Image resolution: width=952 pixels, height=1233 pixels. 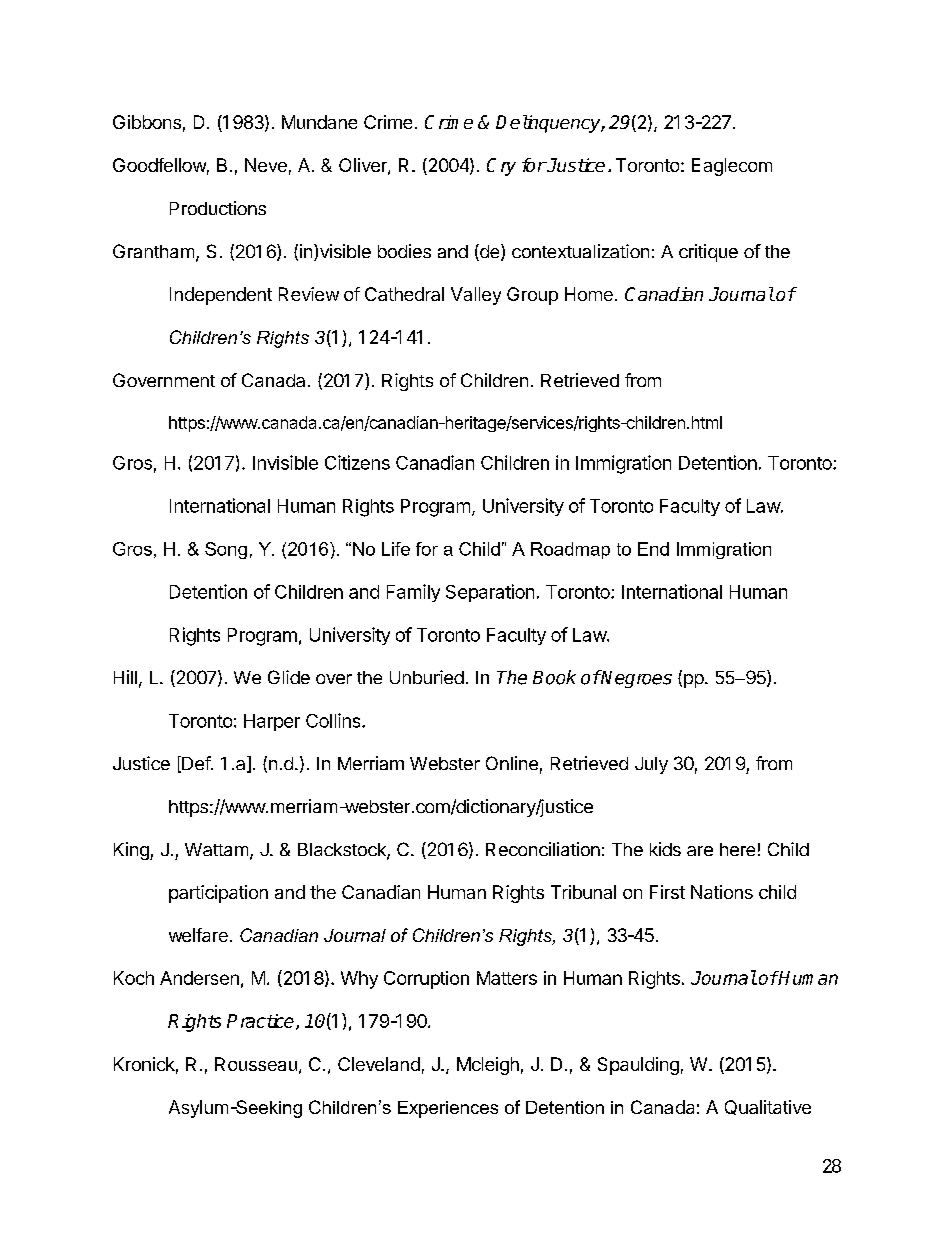 I want to click on critique, so click(x=708, y=253).
